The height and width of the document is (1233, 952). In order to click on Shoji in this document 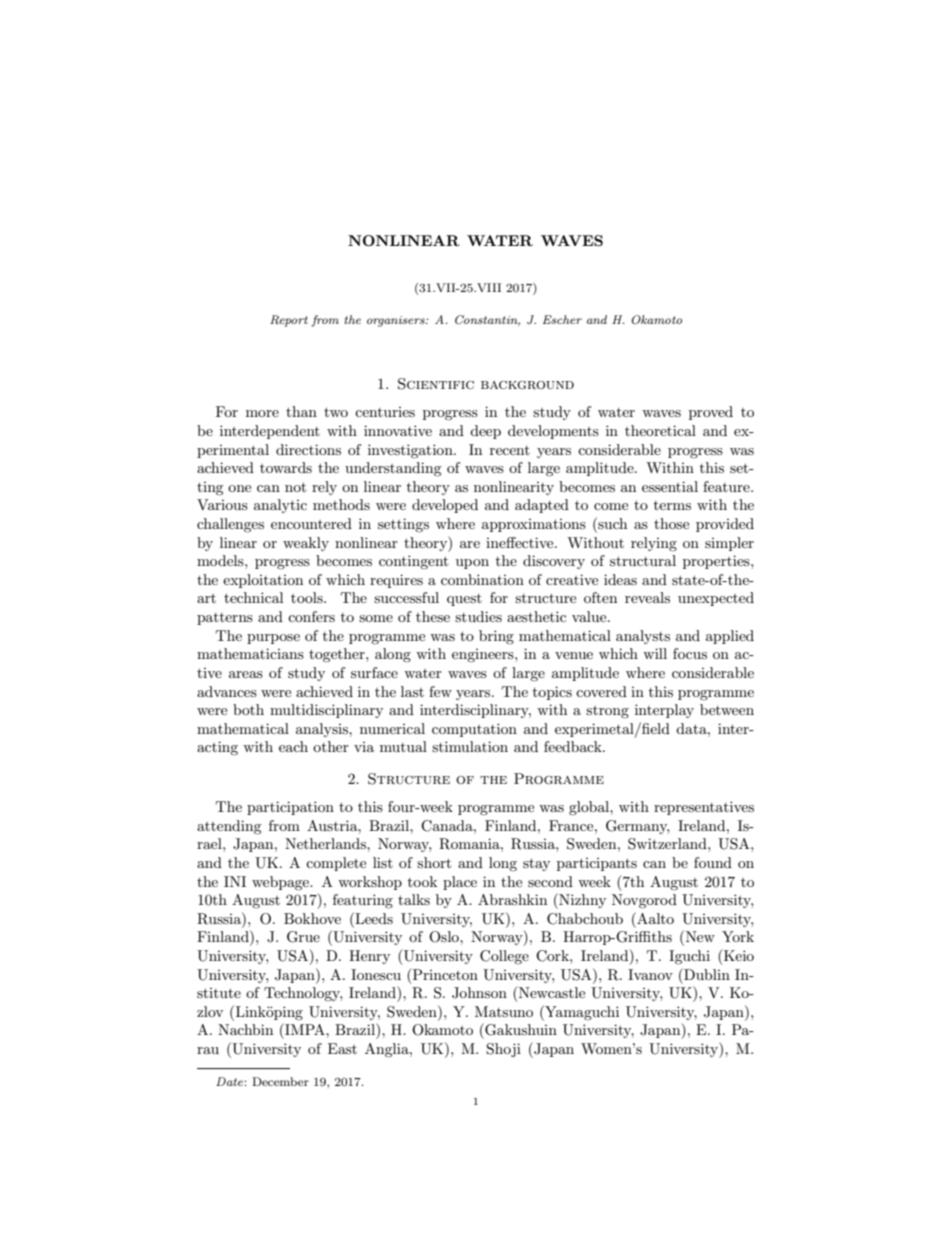, I will do `click(503, 1050)`.
